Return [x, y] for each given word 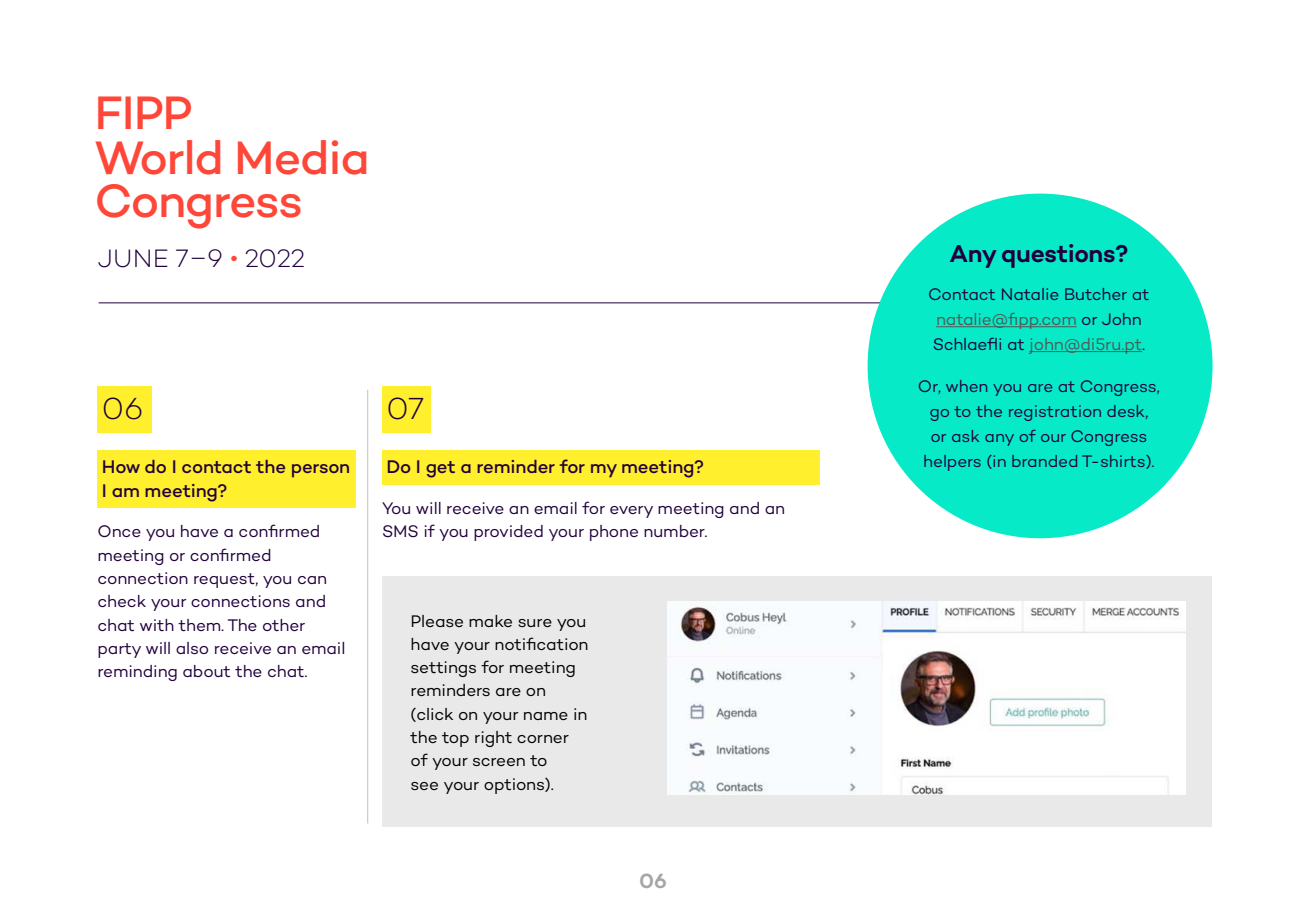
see [424, 786]
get [440, 469]
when [966, 386]
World [158, 157]
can [312, 580]
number [675, 531]
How [121, 466]
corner [543, 739]
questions [1059, 256]
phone [614, 533]
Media [302, 157]
